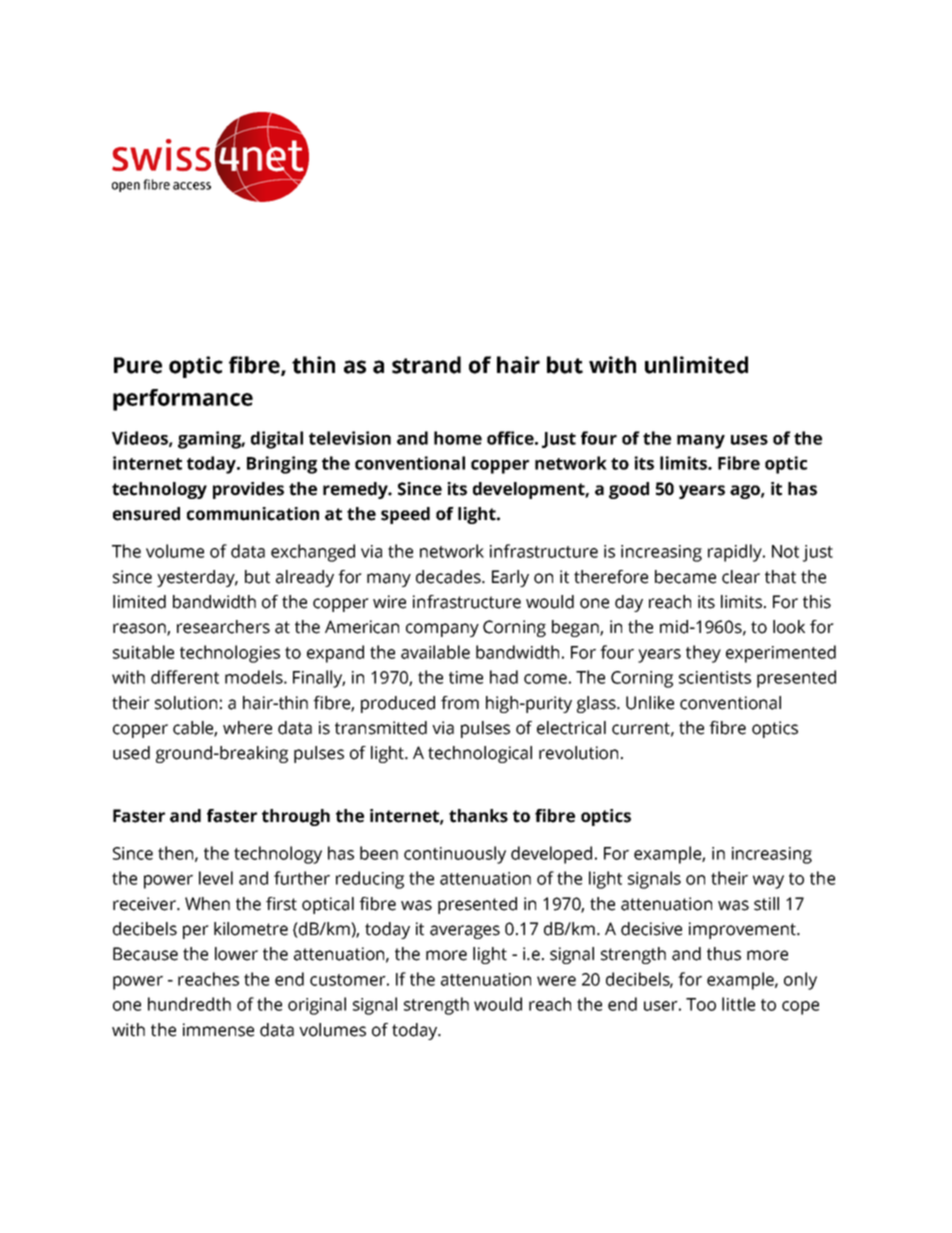 The image size is (952, 1233). Describe the element at coordinates (183, 400) in the screenshot. I see `performance` at that location.
